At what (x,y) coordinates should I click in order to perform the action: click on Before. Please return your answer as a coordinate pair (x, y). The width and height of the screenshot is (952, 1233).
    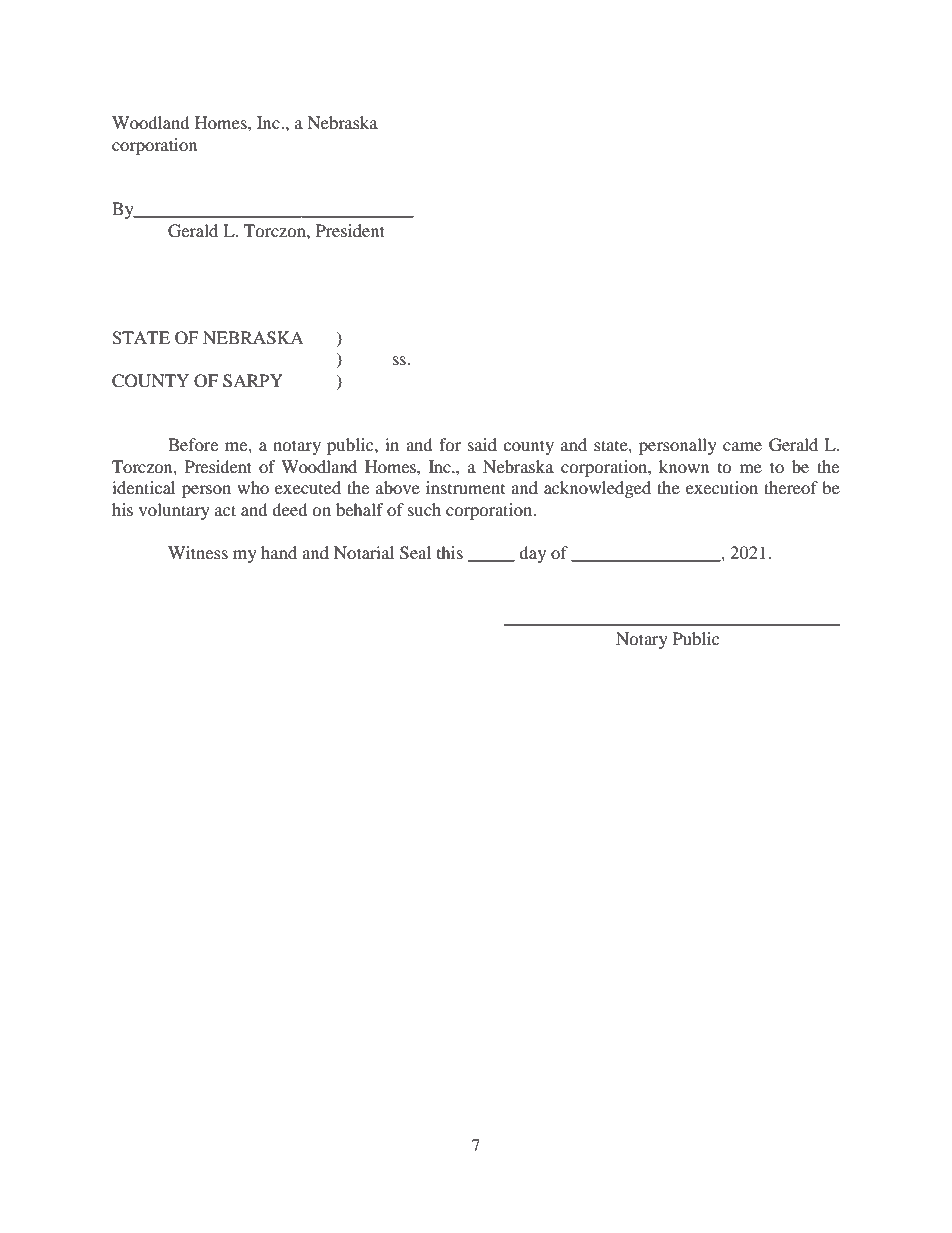
    Looking at the image, I should click on (193, 444).
